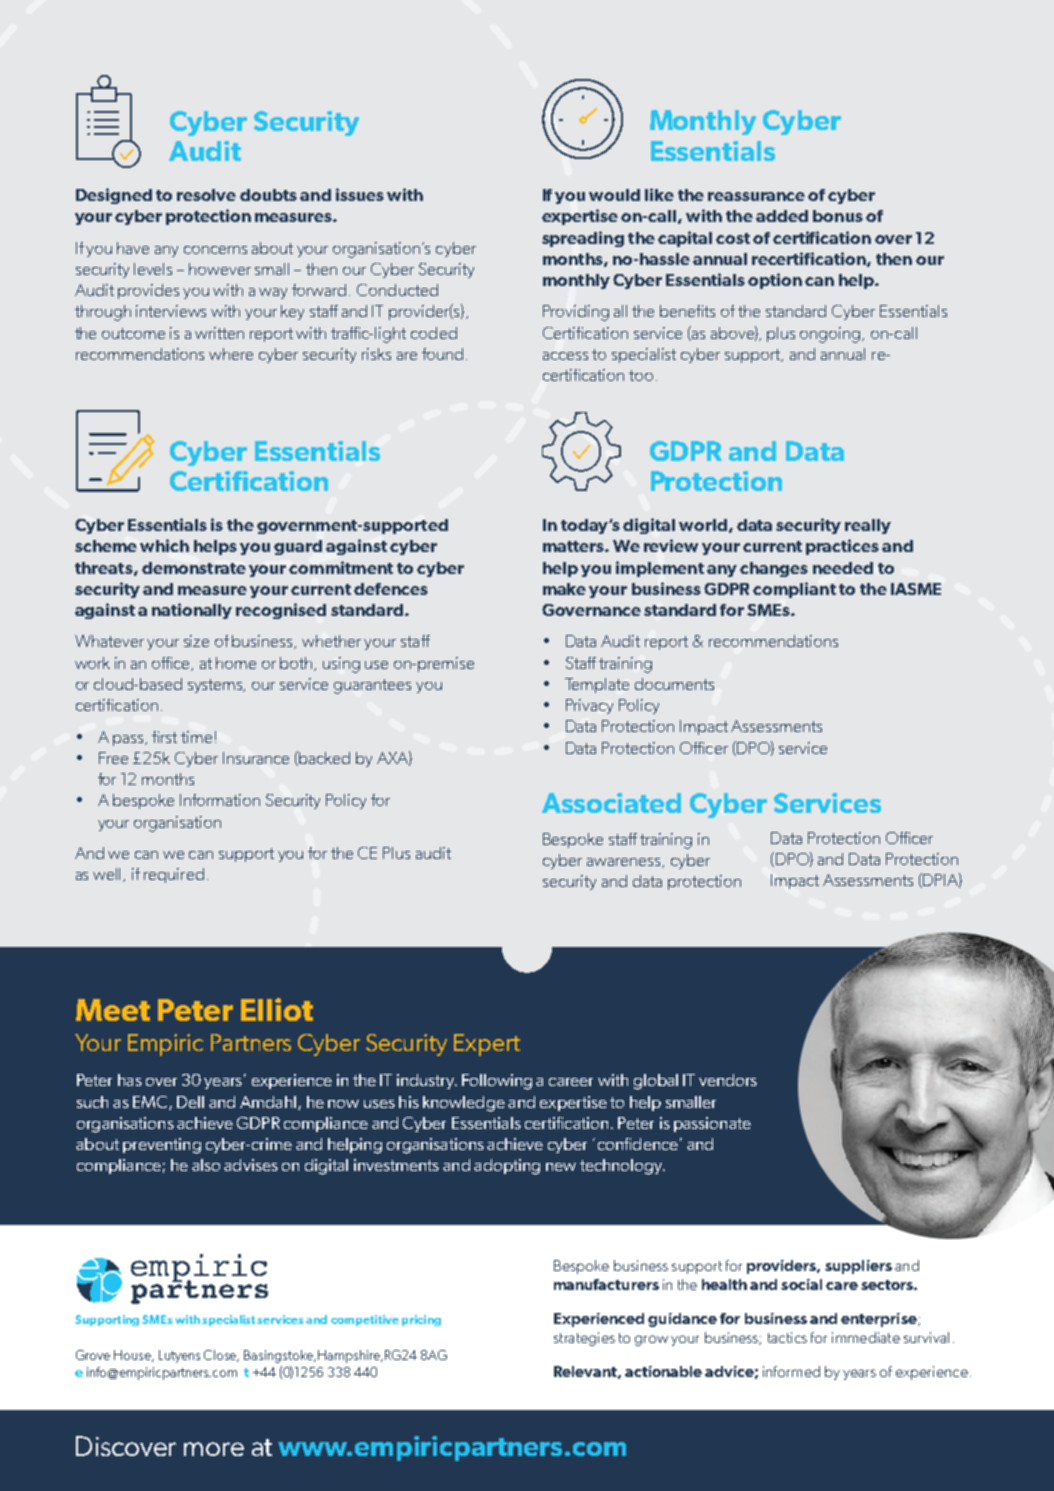 This image has height=1491, width=1054. I want to click on spreading, so click(583, 239).
